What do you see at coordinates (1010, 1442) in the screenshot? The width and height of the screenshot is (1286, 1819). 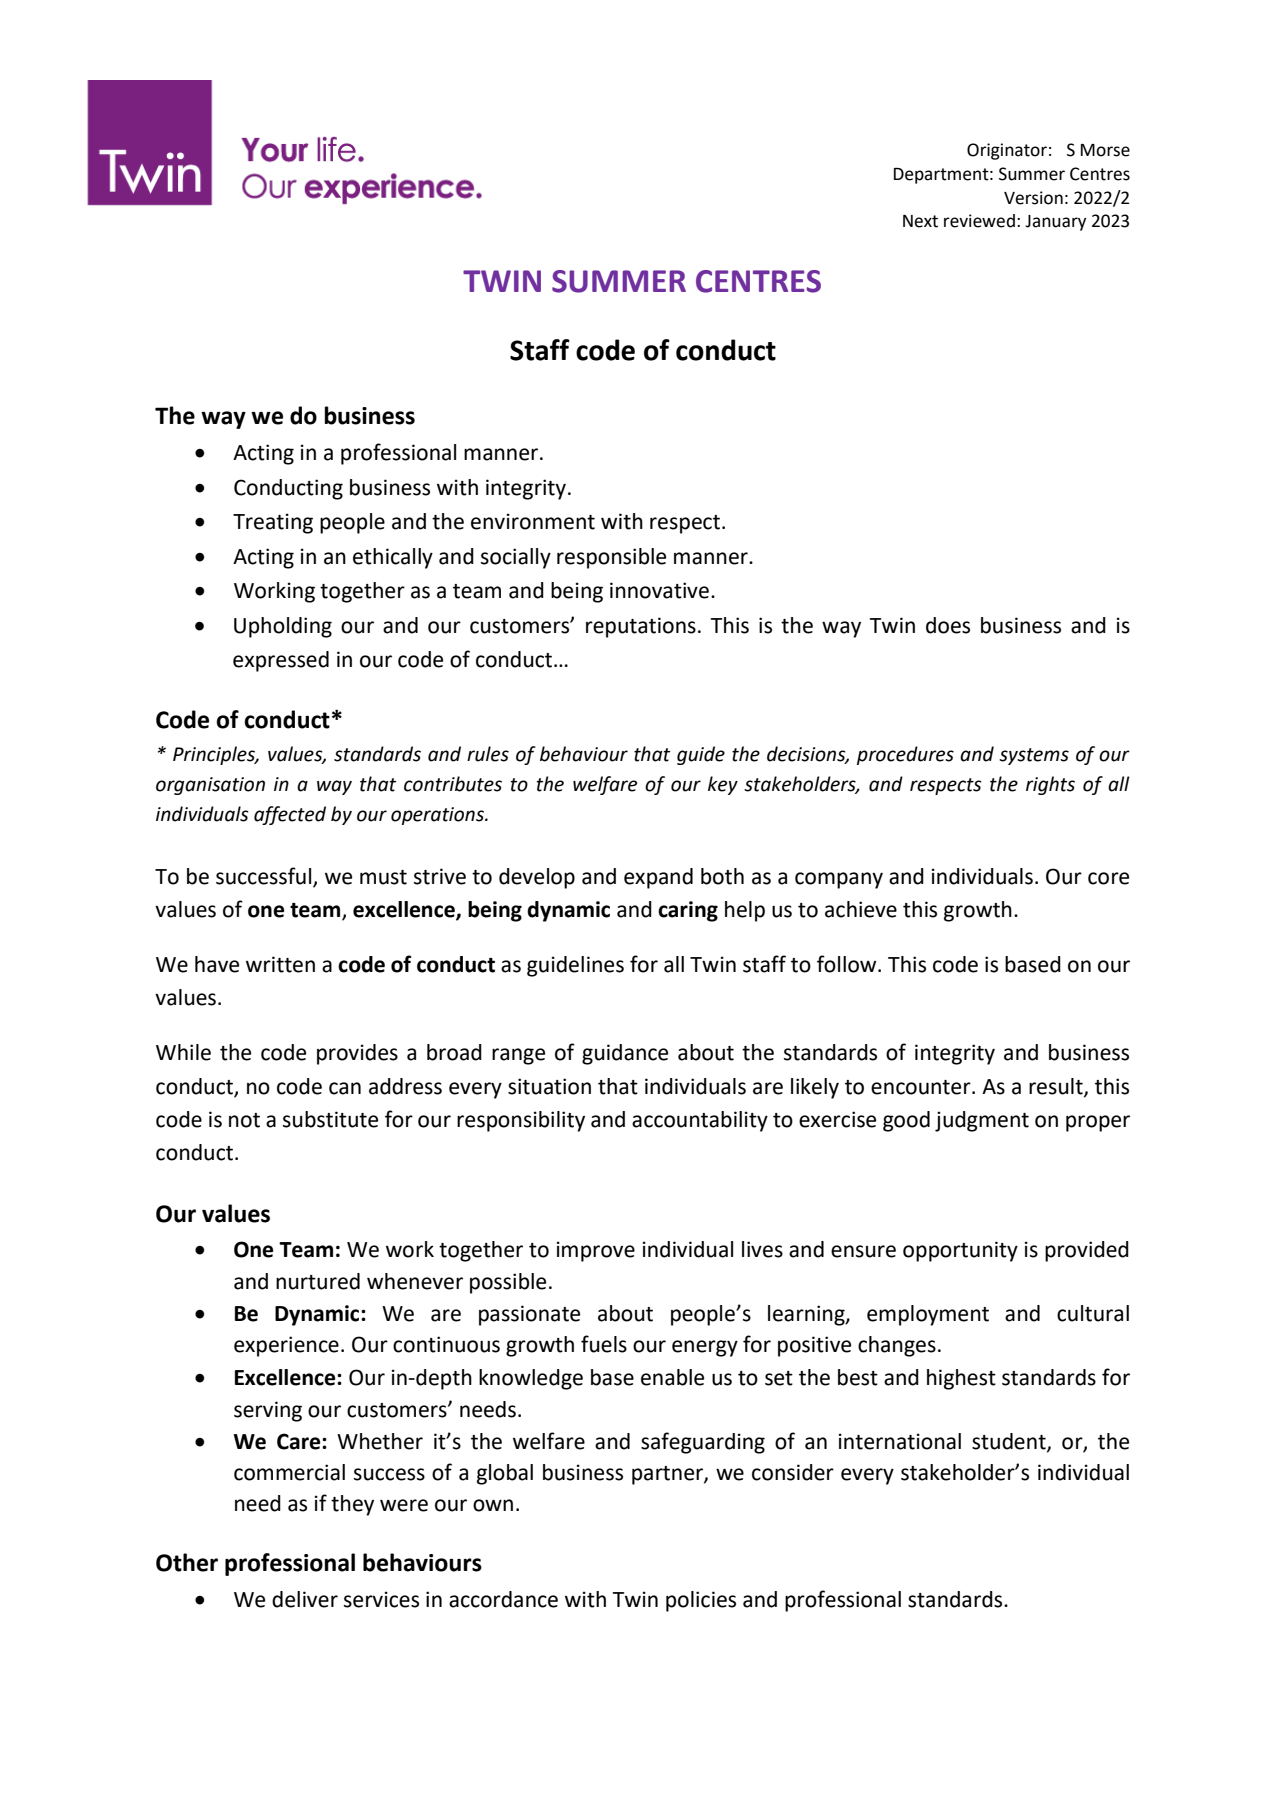 I see `student` at bounding box center [1010, 1442].
